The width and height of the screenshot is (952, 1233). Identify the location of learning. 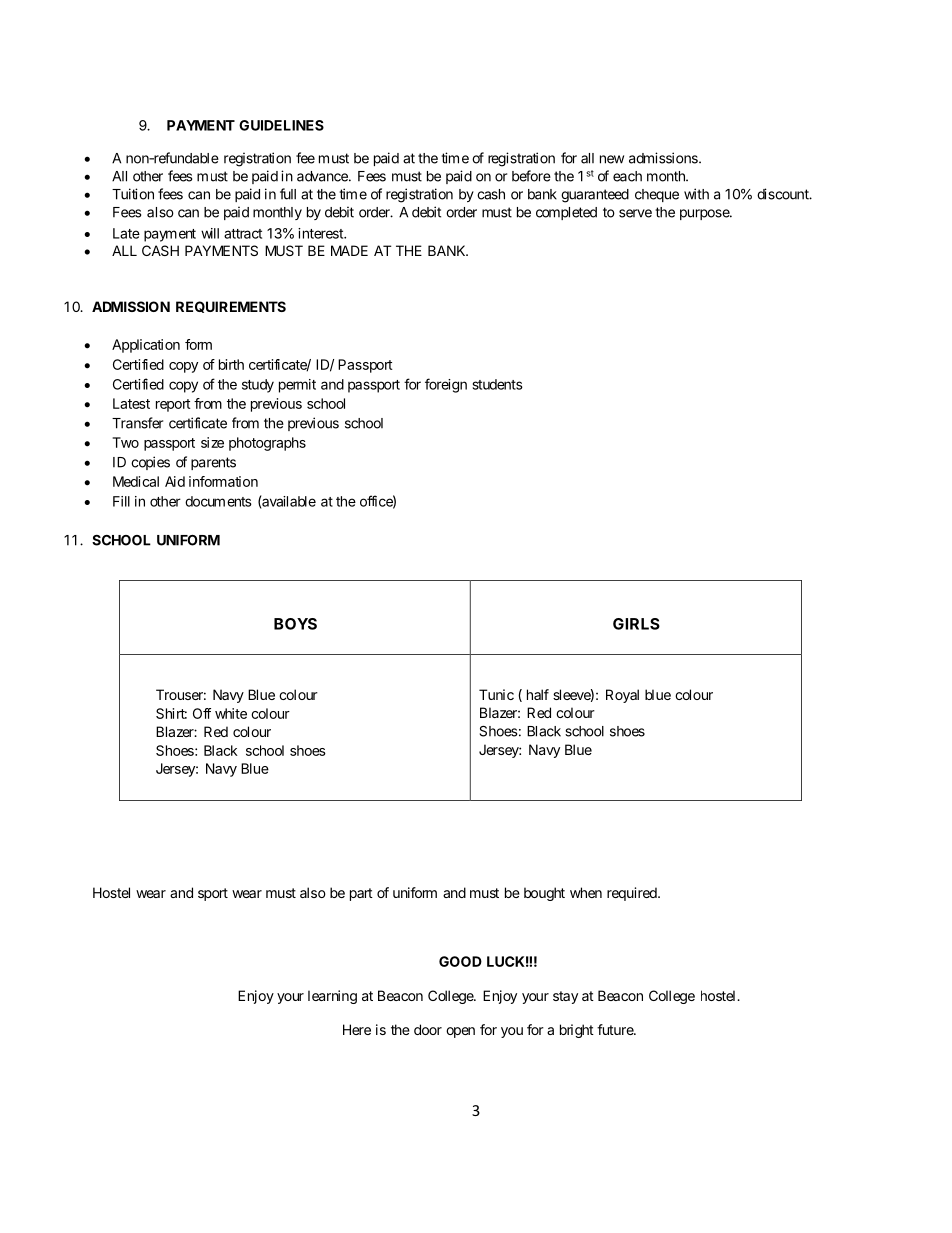
(332, 997).
